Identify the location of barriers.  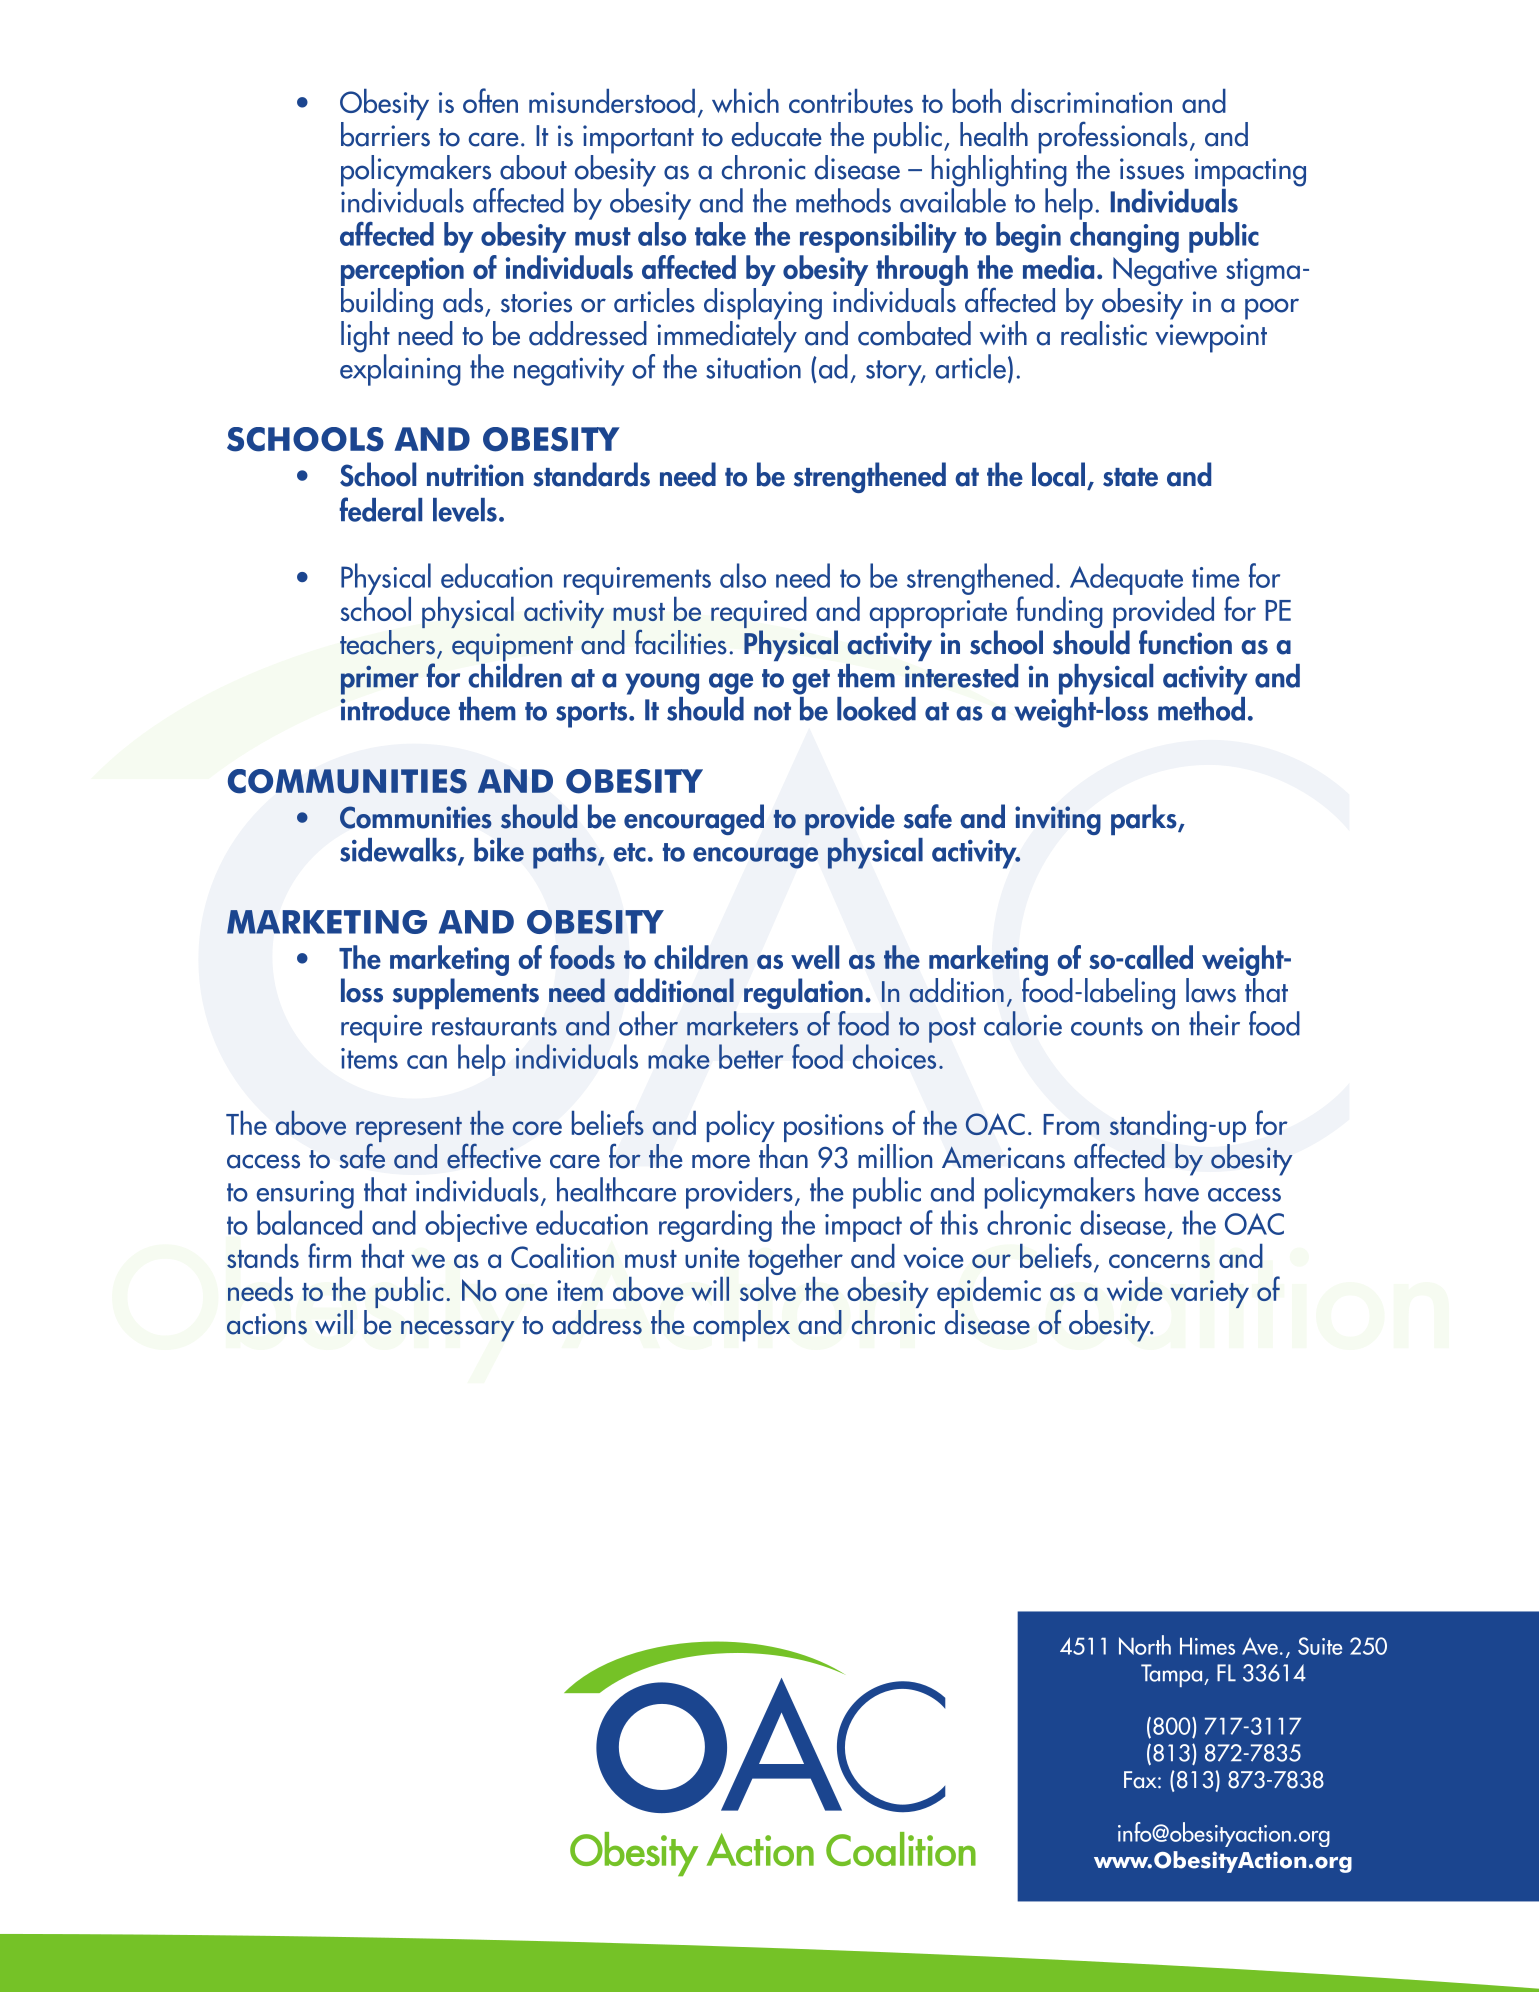
(385, 133).
